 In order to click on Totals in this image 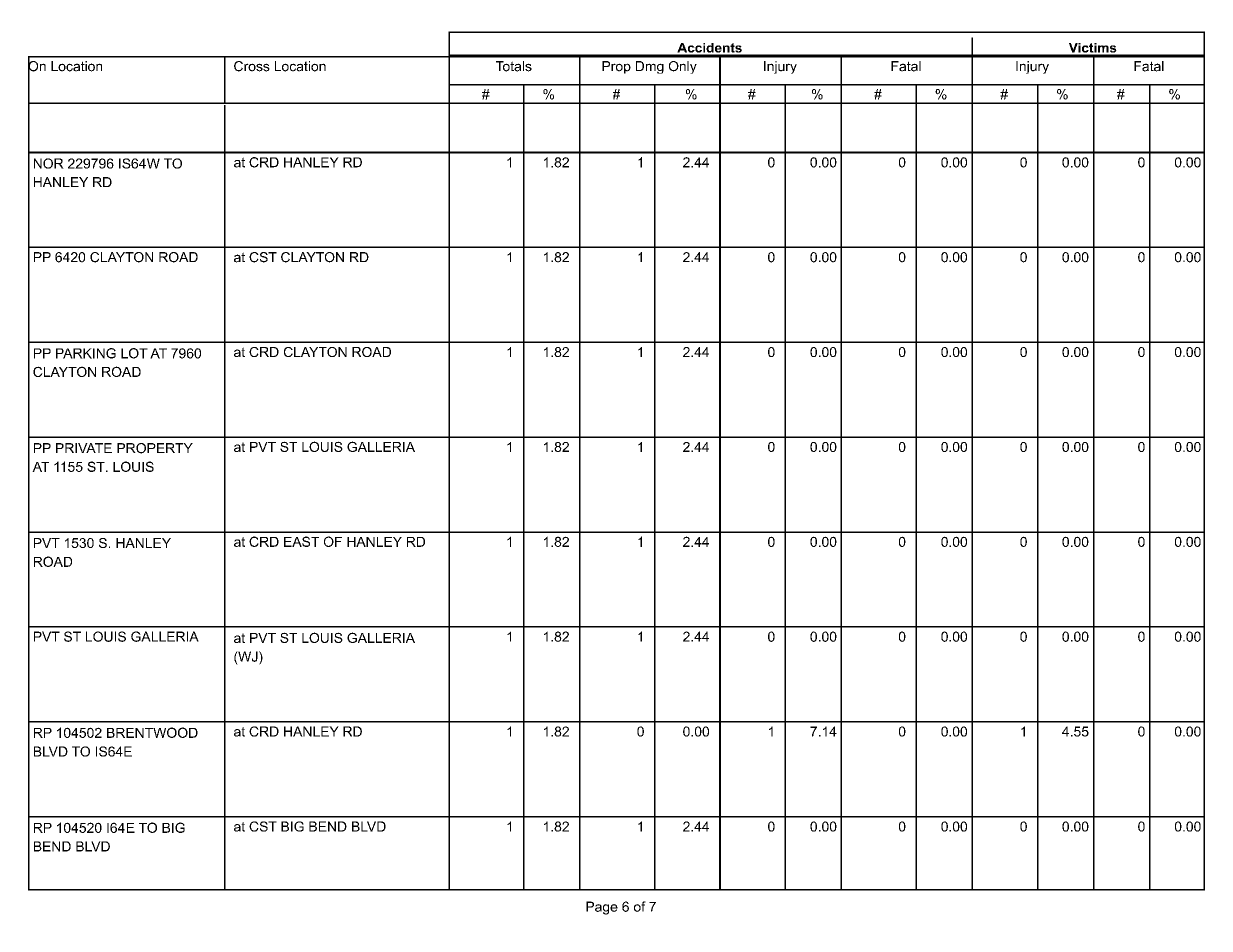, I will do `click(514, 66)`.
